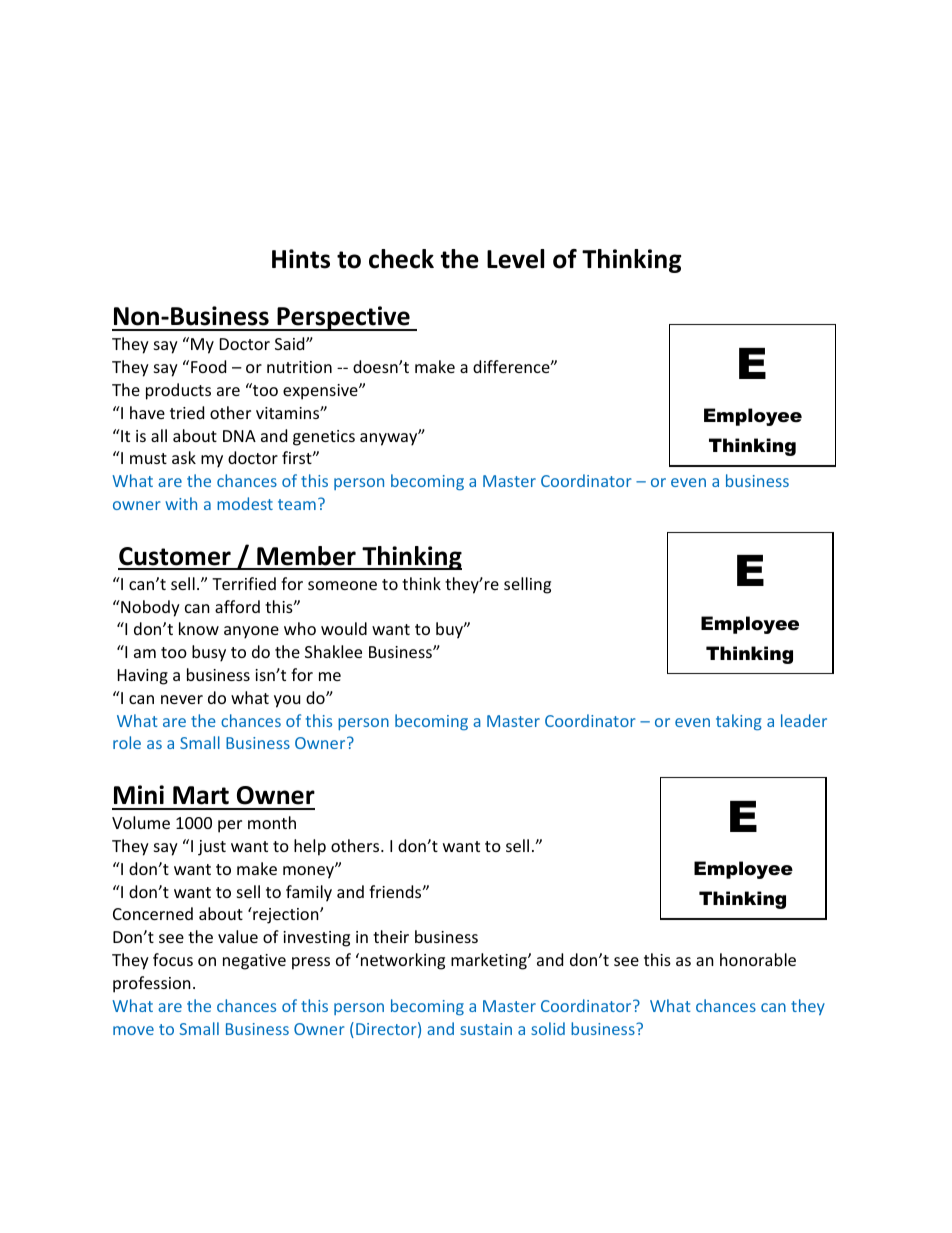 The height and width of the image is (1233, 952). Describe the element at coordinates (187, 412) in the image. I see `tried` at that location.
